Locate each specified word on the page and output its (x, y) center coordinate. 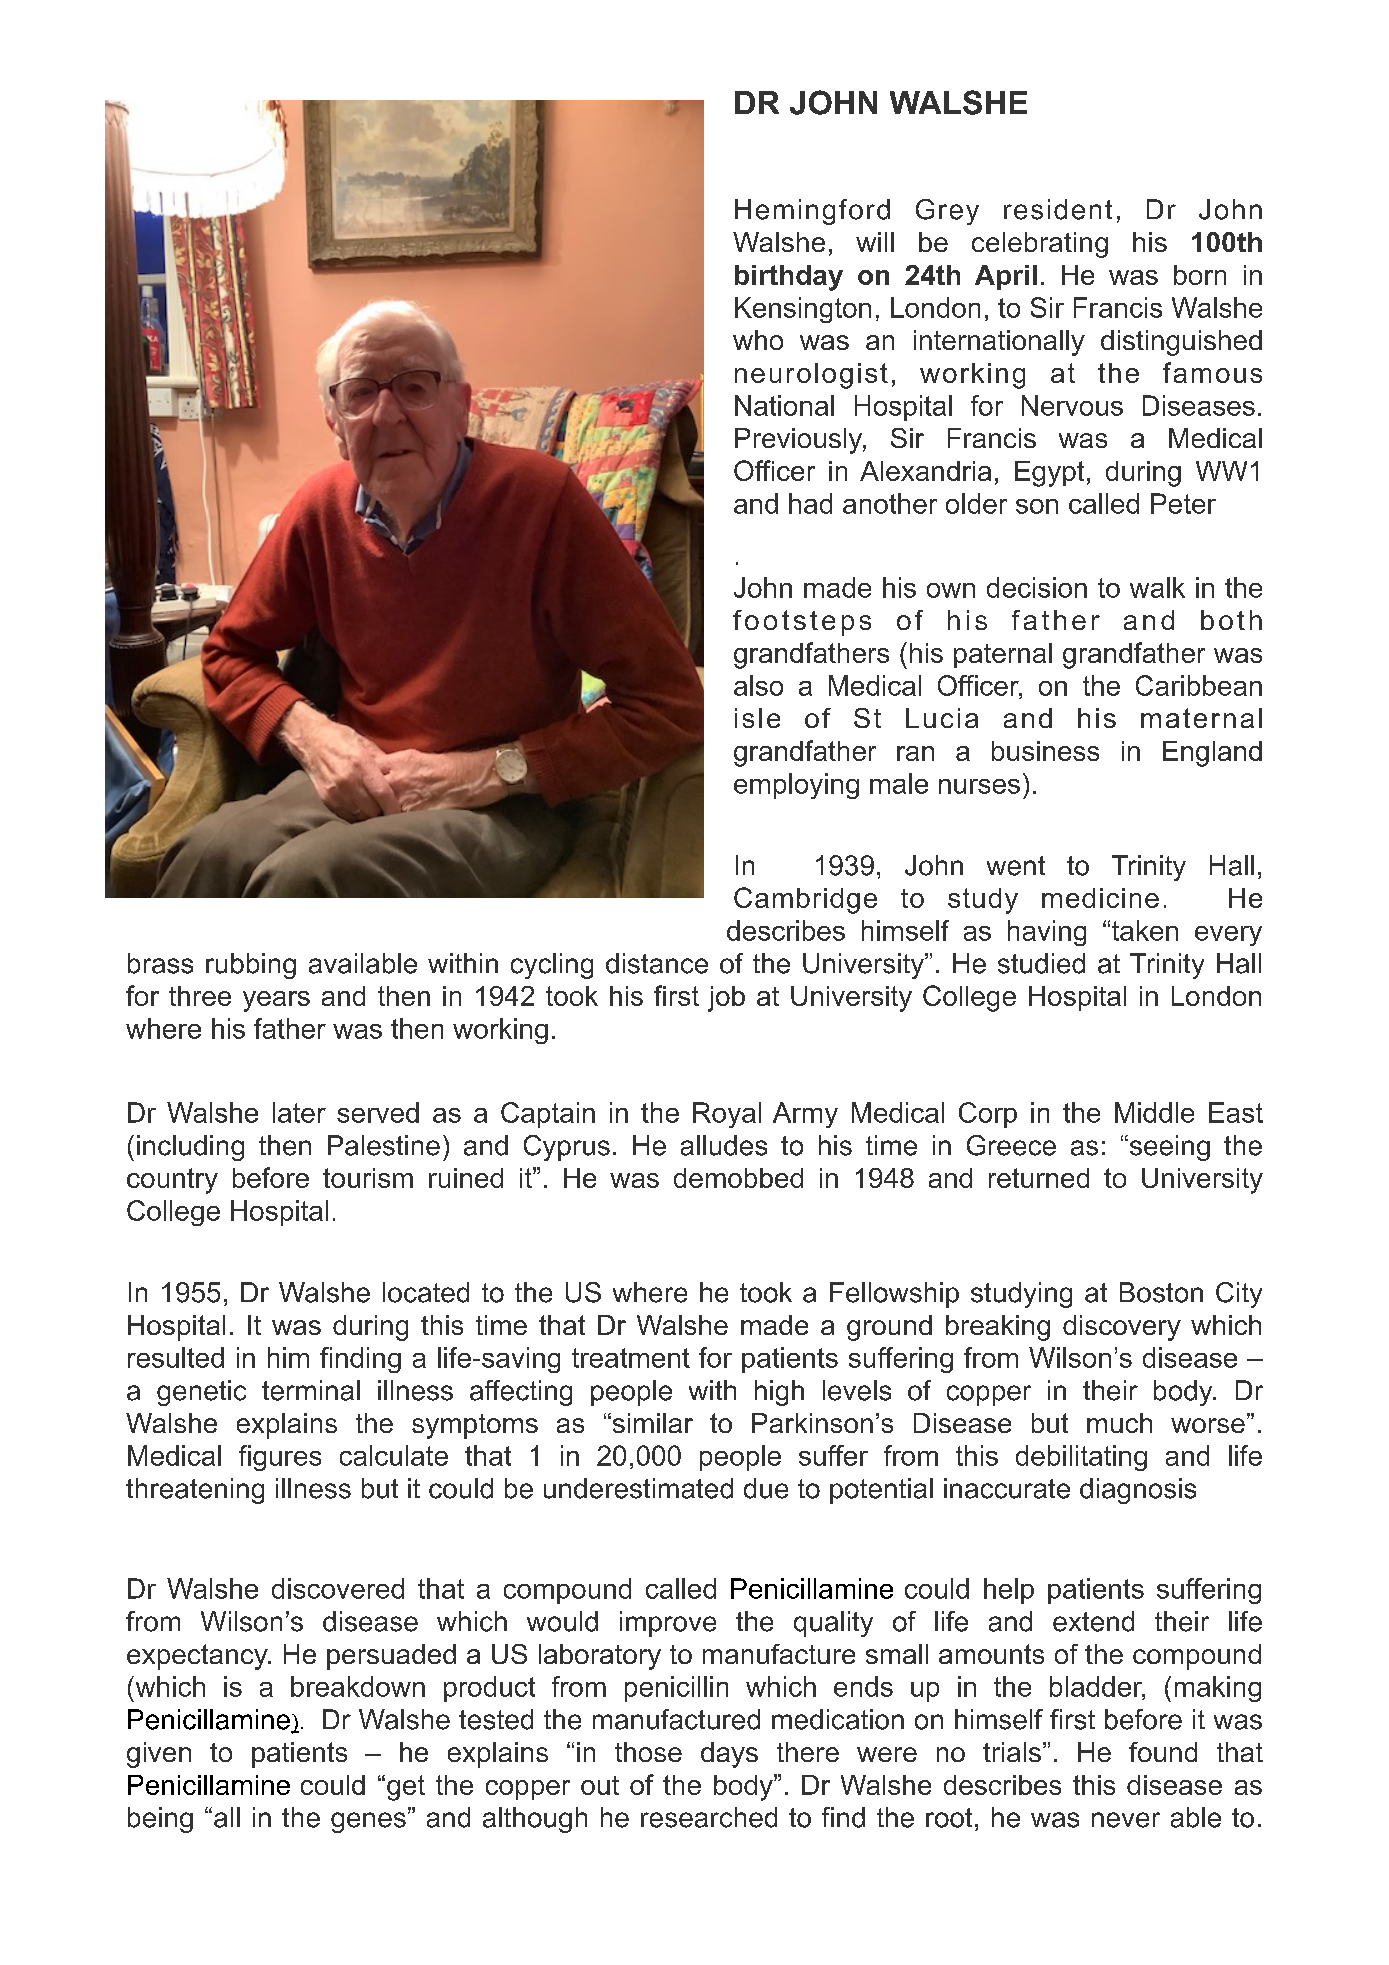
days (729, 1755)
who (758, 340)
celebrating (1040, 245)
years (276, 1001)
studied (1041, 963)
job (726, 999)
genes (368, 1822)
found (1163, 1752)
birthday (789, 278)
